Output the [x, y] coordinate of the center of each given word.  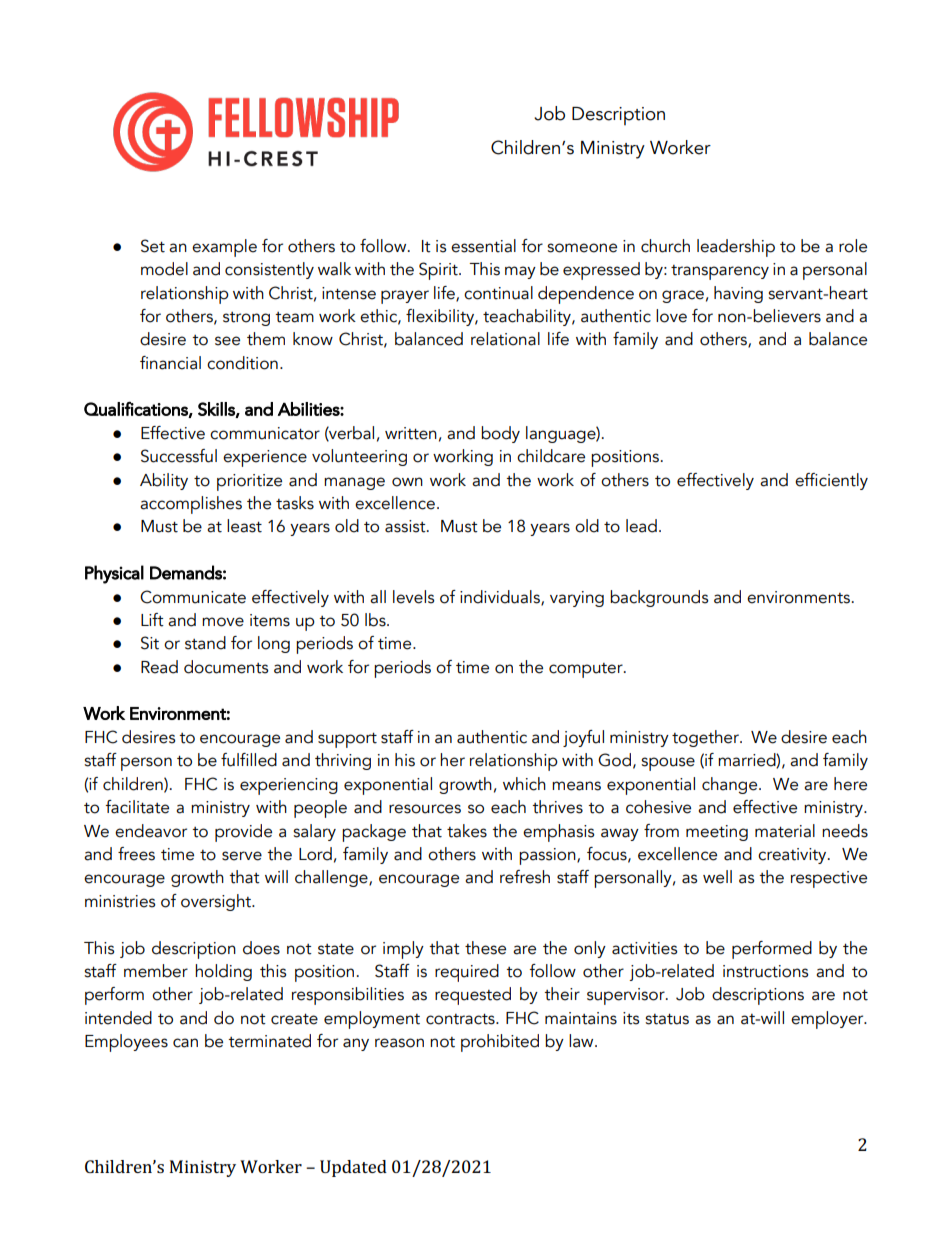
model [164, 269]
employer [828, 1020]
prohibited [500, 1043]
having [738, 294]
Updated [353, 1168]
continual [498, 293]
